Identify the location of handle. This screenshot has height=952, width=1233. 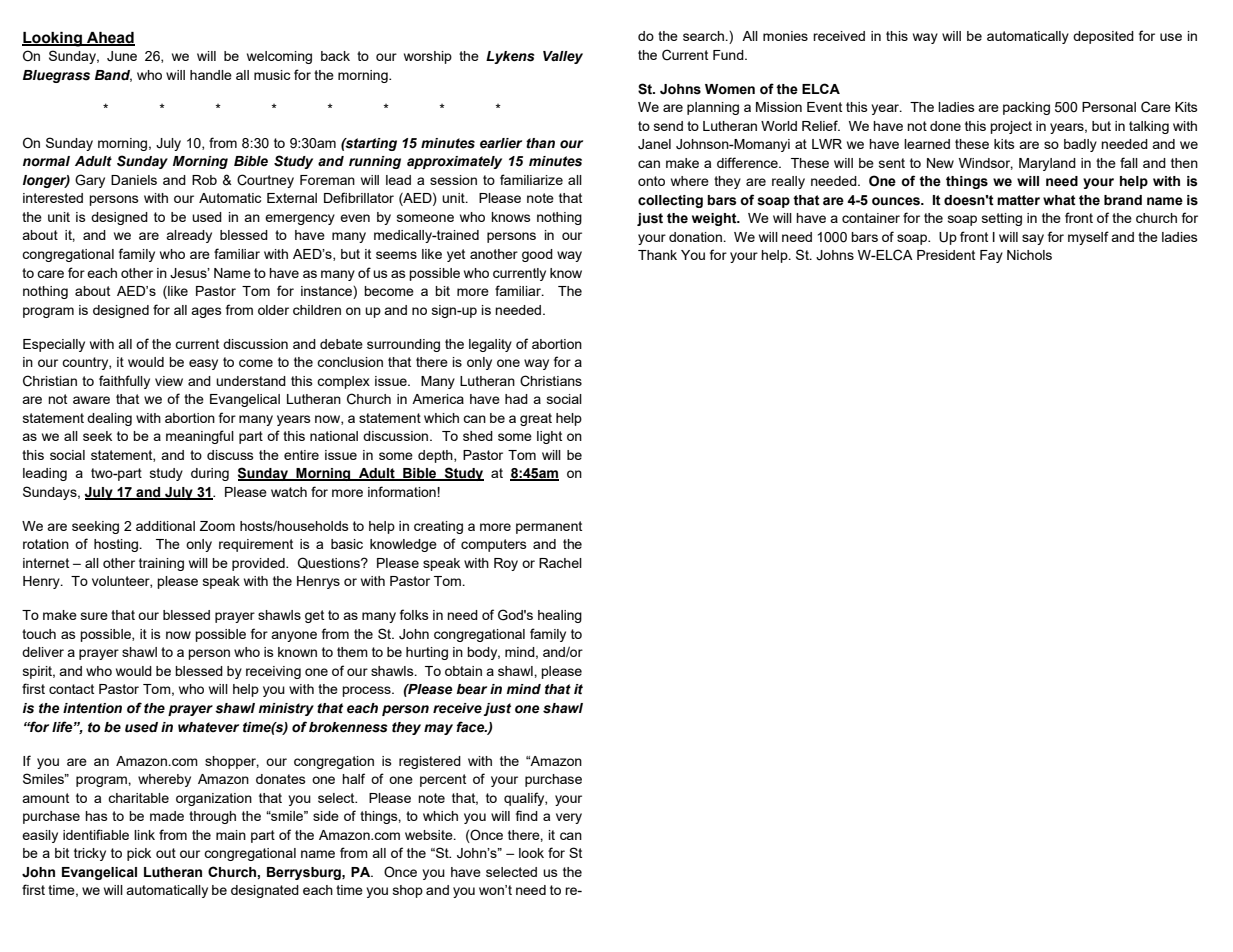
(211, 75).
